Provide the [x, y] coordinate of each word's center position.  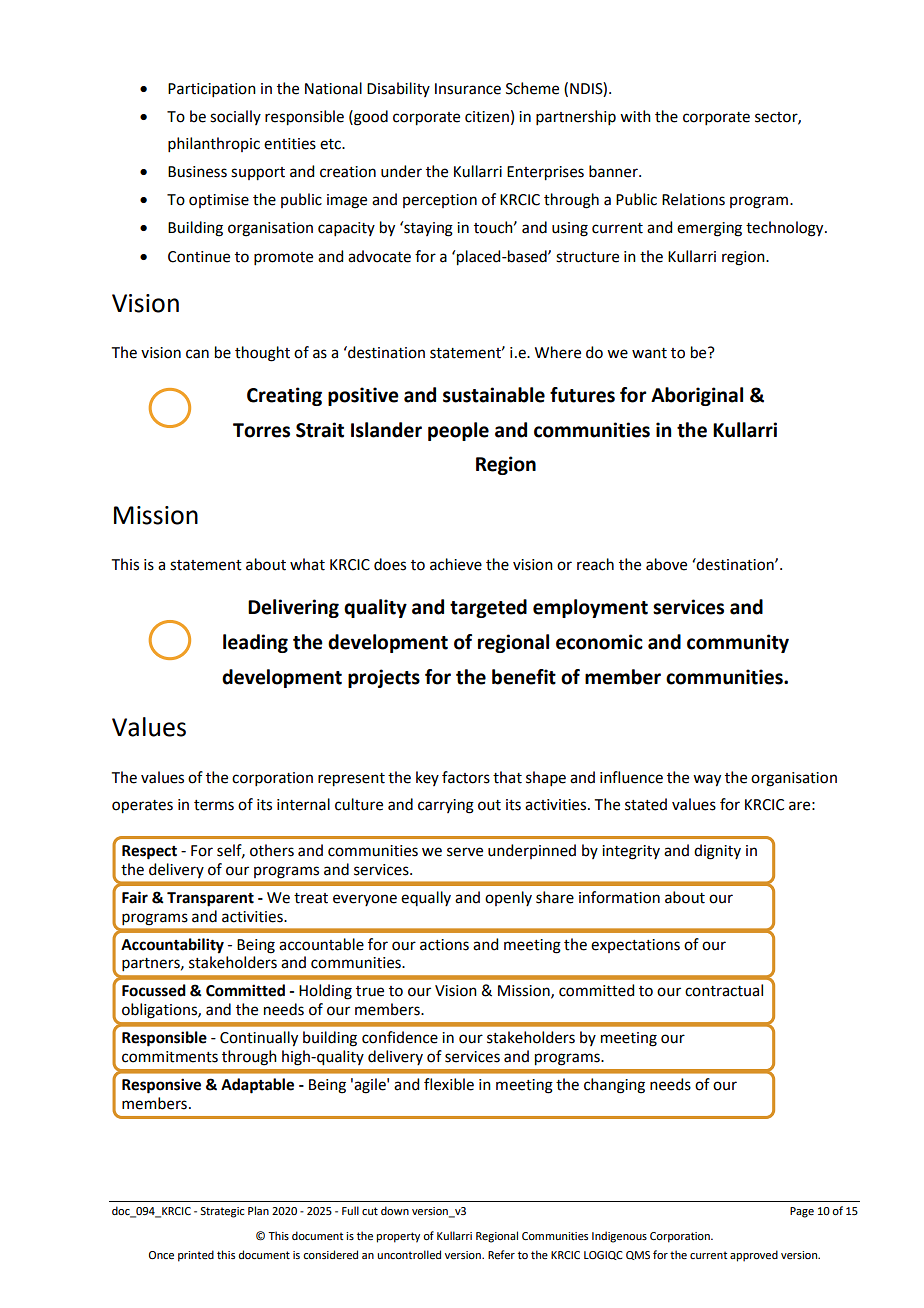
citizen [487, 117]
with [635, 116]
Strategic [222, 1212]
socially [235, 117]
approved [754, 1256]
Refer [501, 1254]
